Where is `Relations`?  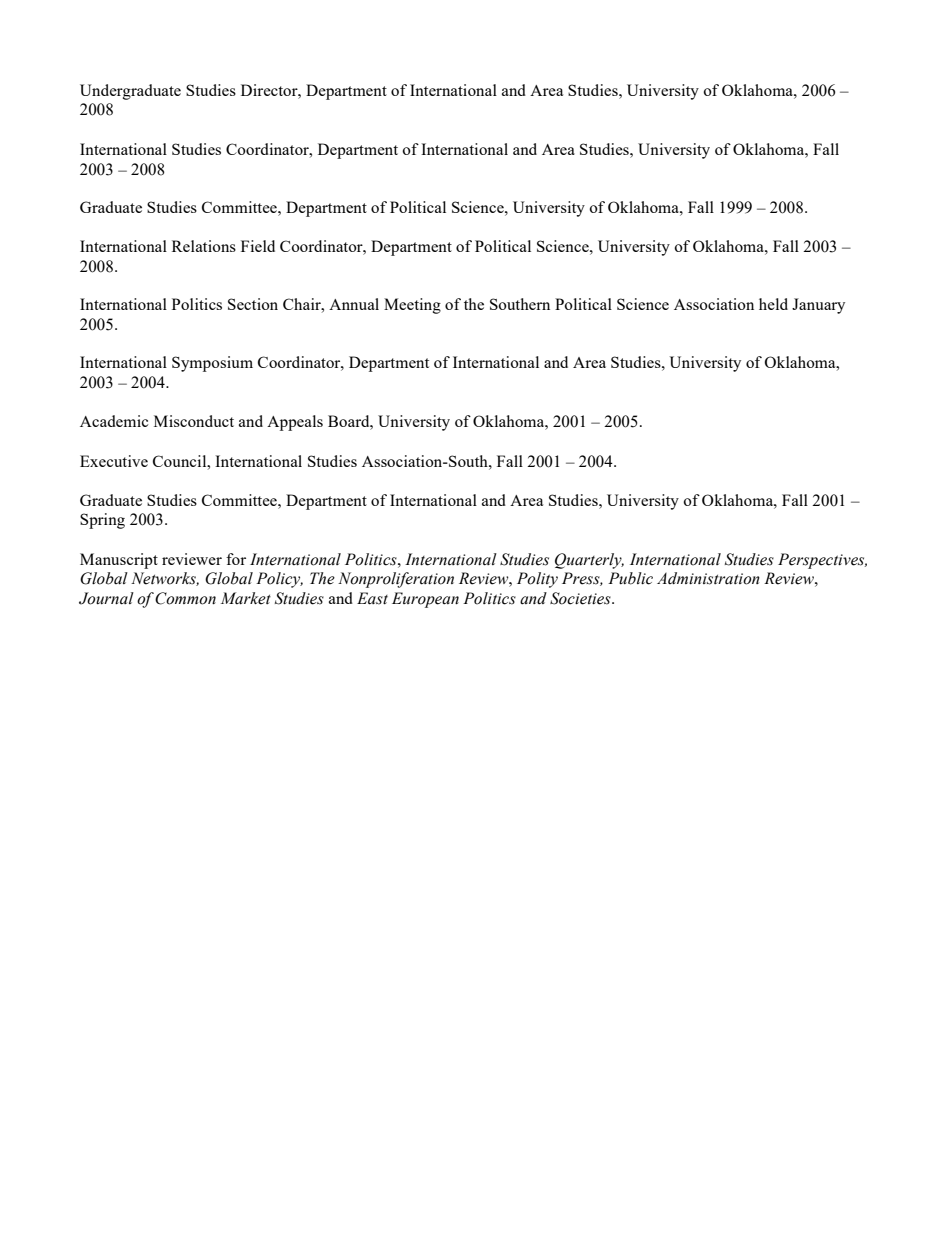
Relations is located at coordinates (204, 246).
